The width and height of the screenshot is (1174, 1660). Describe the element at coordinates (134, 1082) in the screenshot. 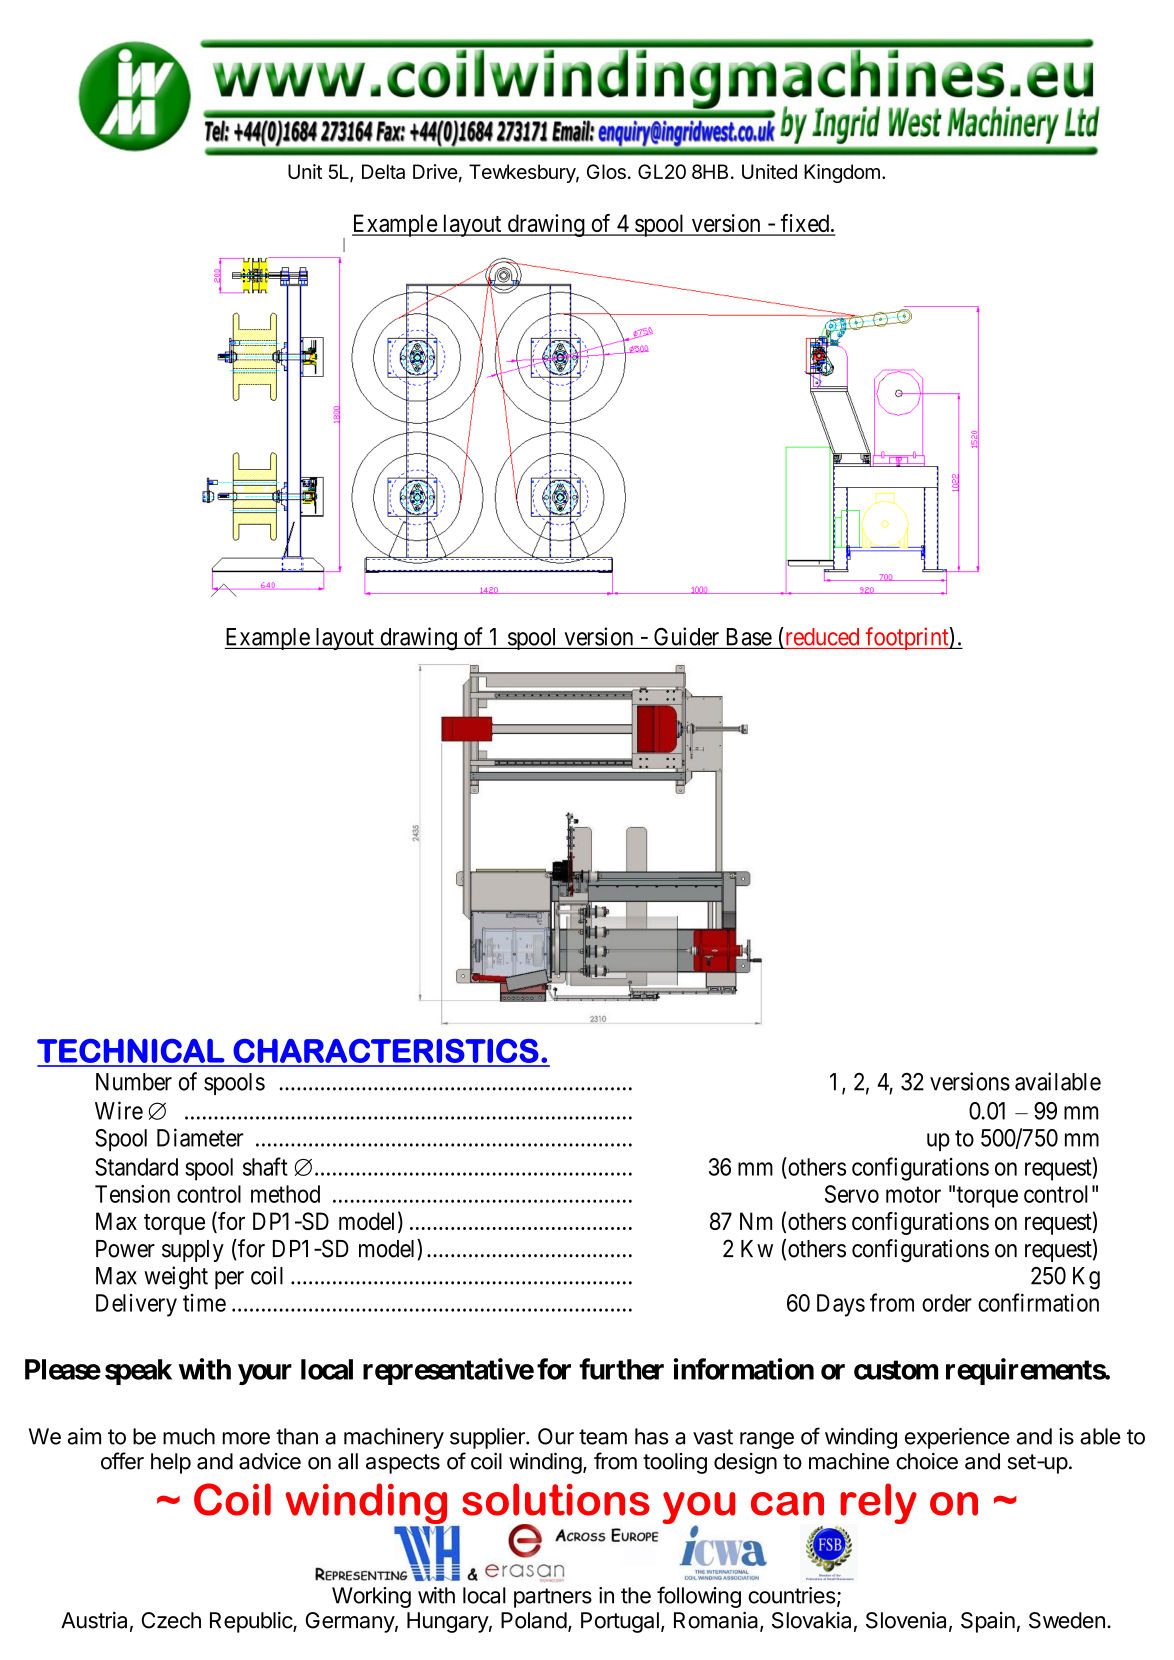

I see `Number` at that location.
